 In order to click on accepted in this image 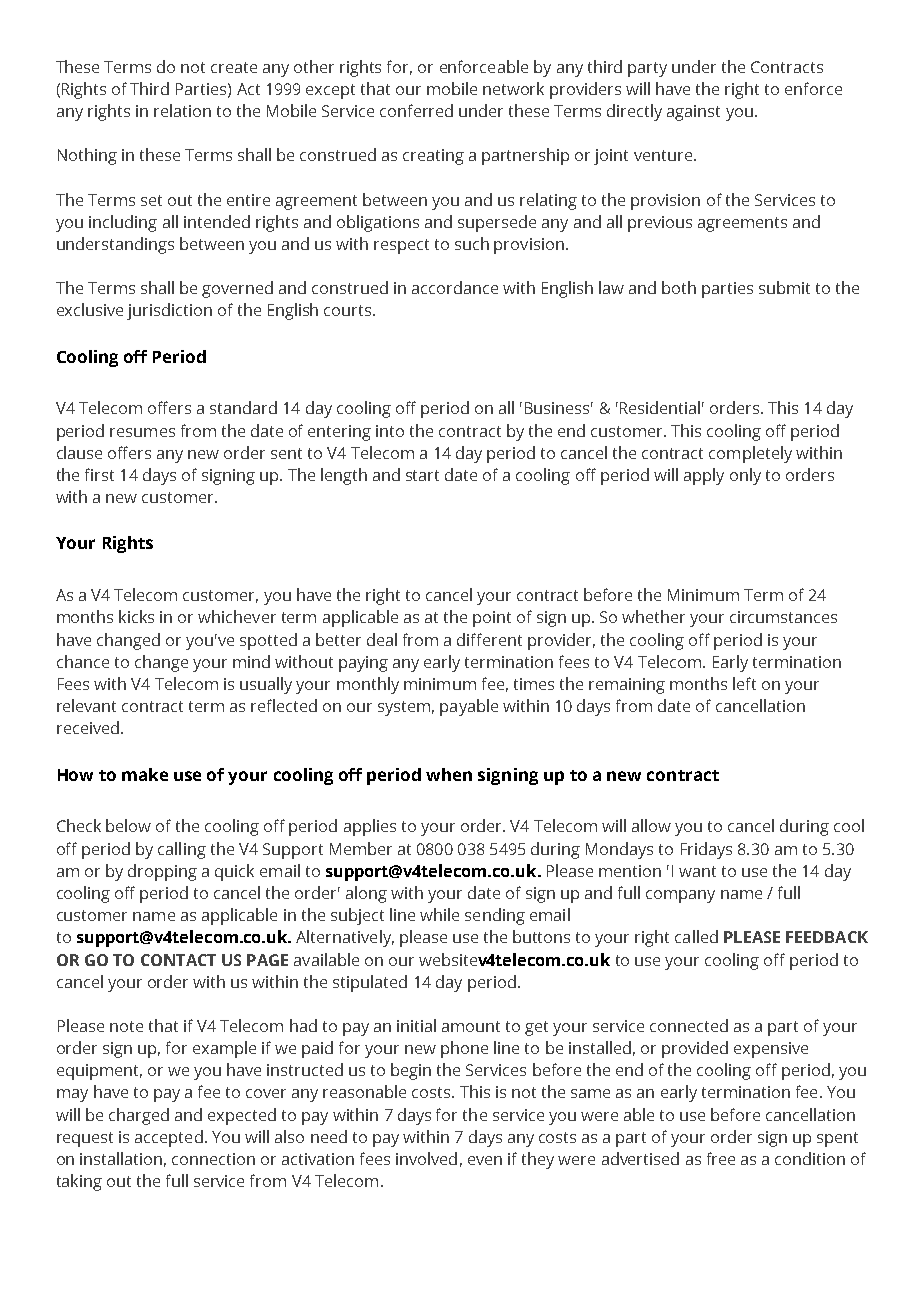, I will do `click(169, 1138)`.
